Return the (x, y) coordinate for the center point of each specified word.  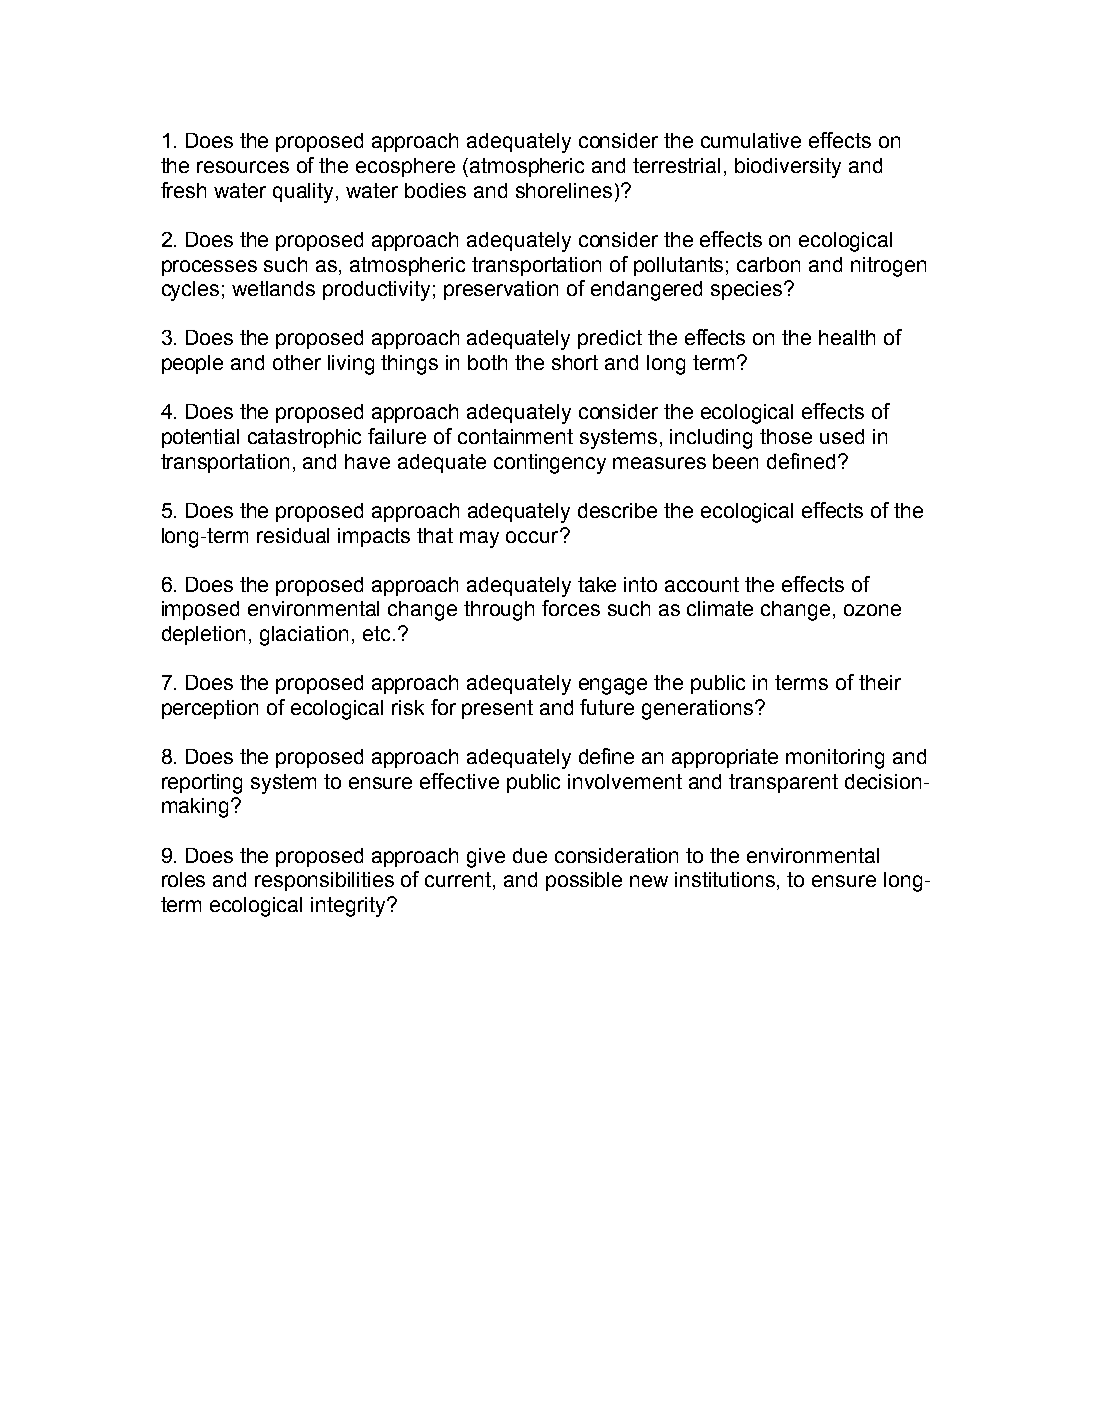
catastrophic (304, 438)
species (748, 290)
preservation (501, 290)
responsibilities (324, 881)
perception (210, 709)
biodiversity (788, 168)
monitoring (835, 759)
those (786, 436)
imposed (200, 610)
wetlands (273, 288)
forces (571, 608)
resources (243, 167)
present (497, 709)
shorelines (564, 190)
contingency (550, 464)
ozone (872, 610)
